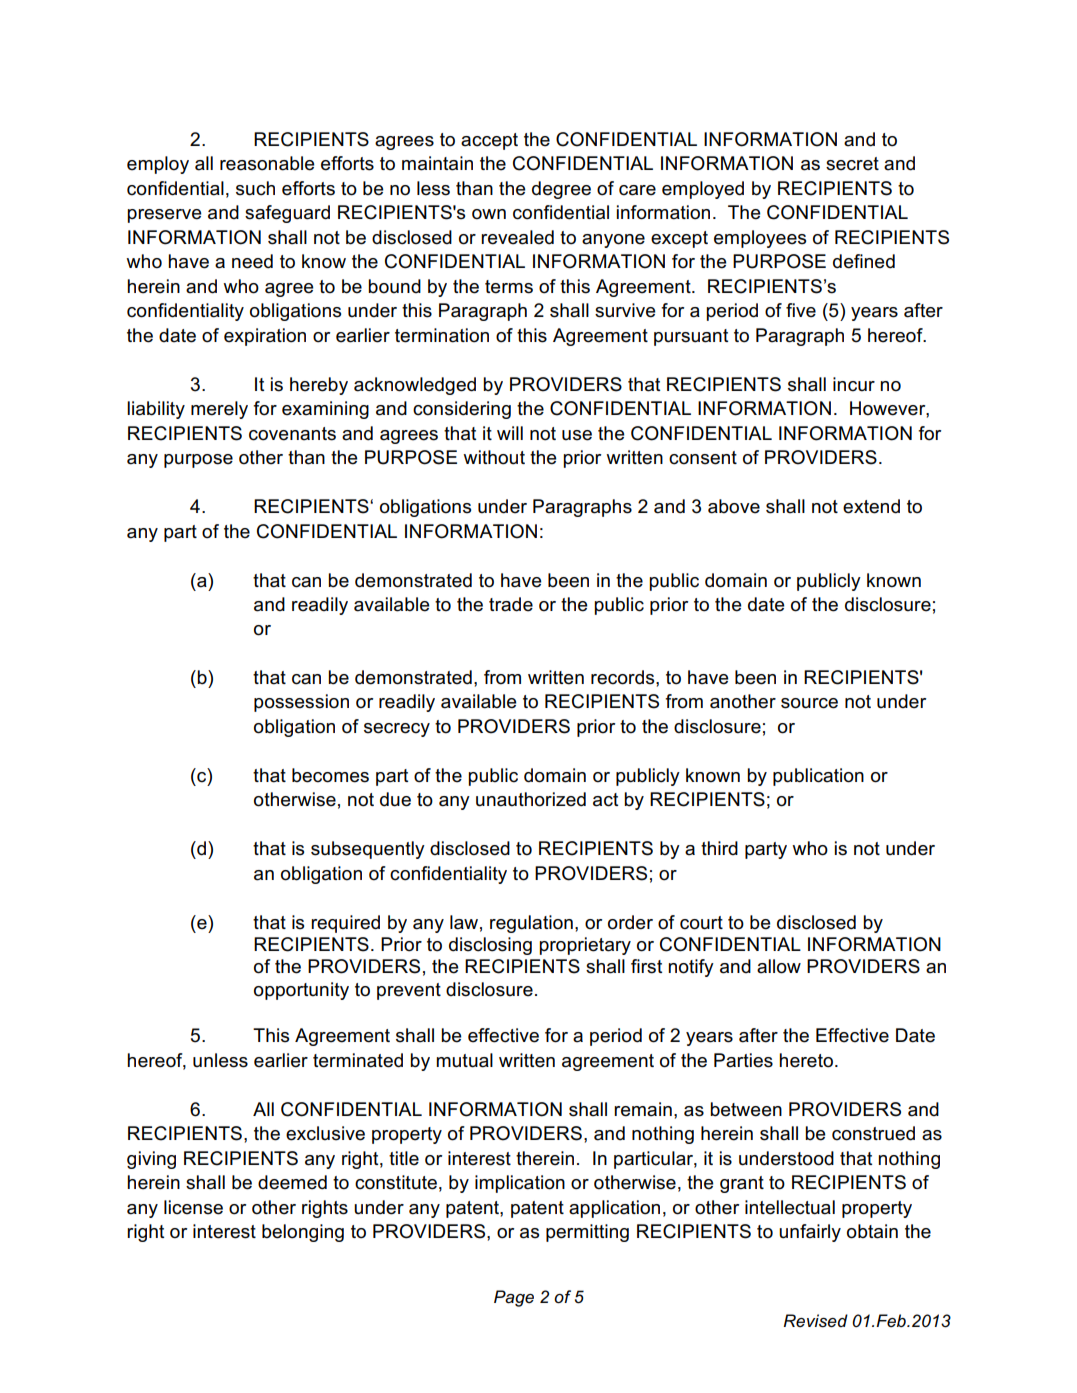  Describe the element at coordinates (219, 410) in the screenshot. I see `merely` at that location.
